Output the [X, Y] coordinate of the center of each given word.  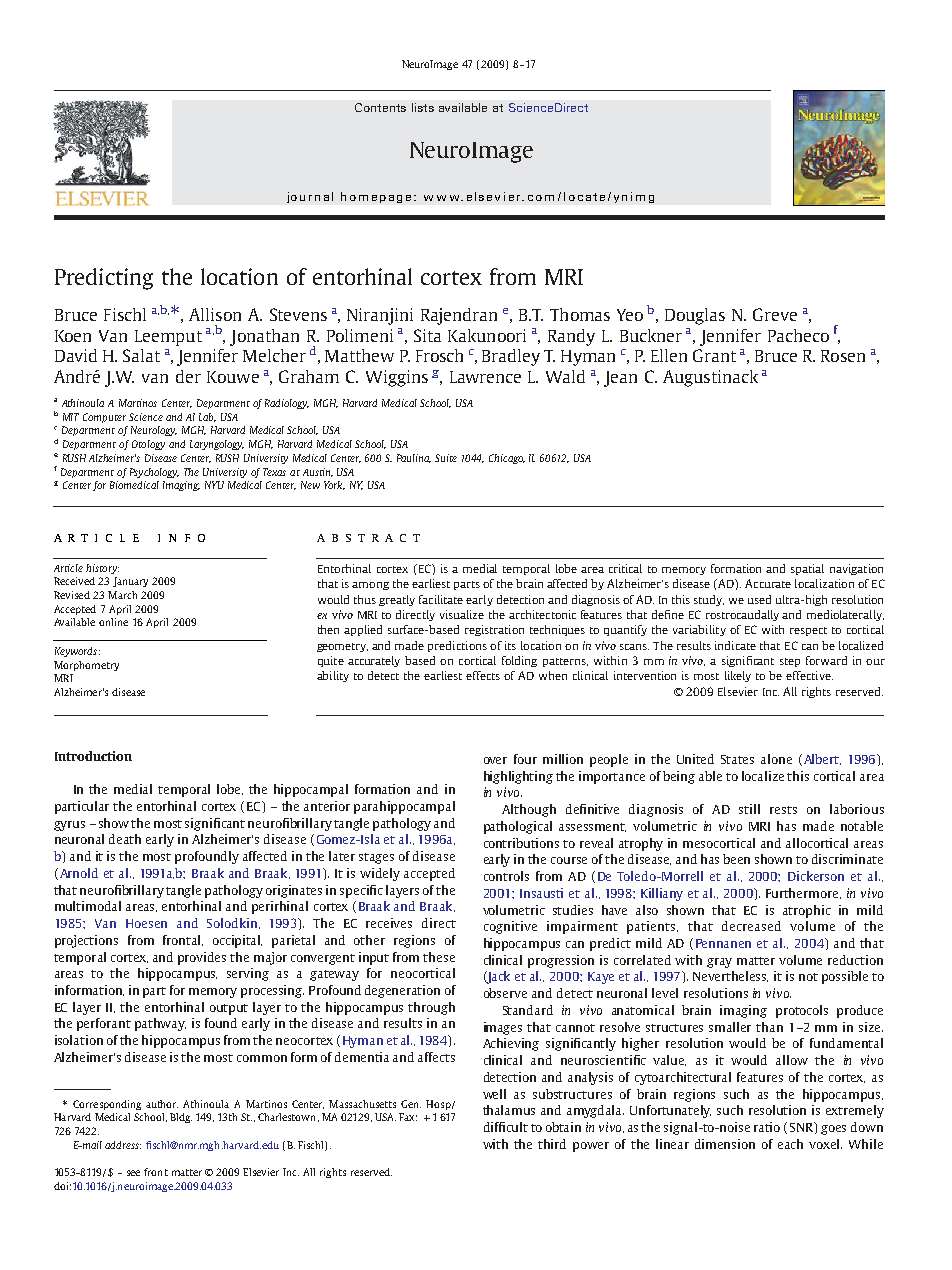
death [125, 839]
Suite [446, 458]
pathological [518, 827]
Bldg [181, 1118]
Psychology [154, 473]
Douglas [695, 316]
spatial [807, 569]
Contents [380, 107]
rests [783, 810]
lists [423, 107]
